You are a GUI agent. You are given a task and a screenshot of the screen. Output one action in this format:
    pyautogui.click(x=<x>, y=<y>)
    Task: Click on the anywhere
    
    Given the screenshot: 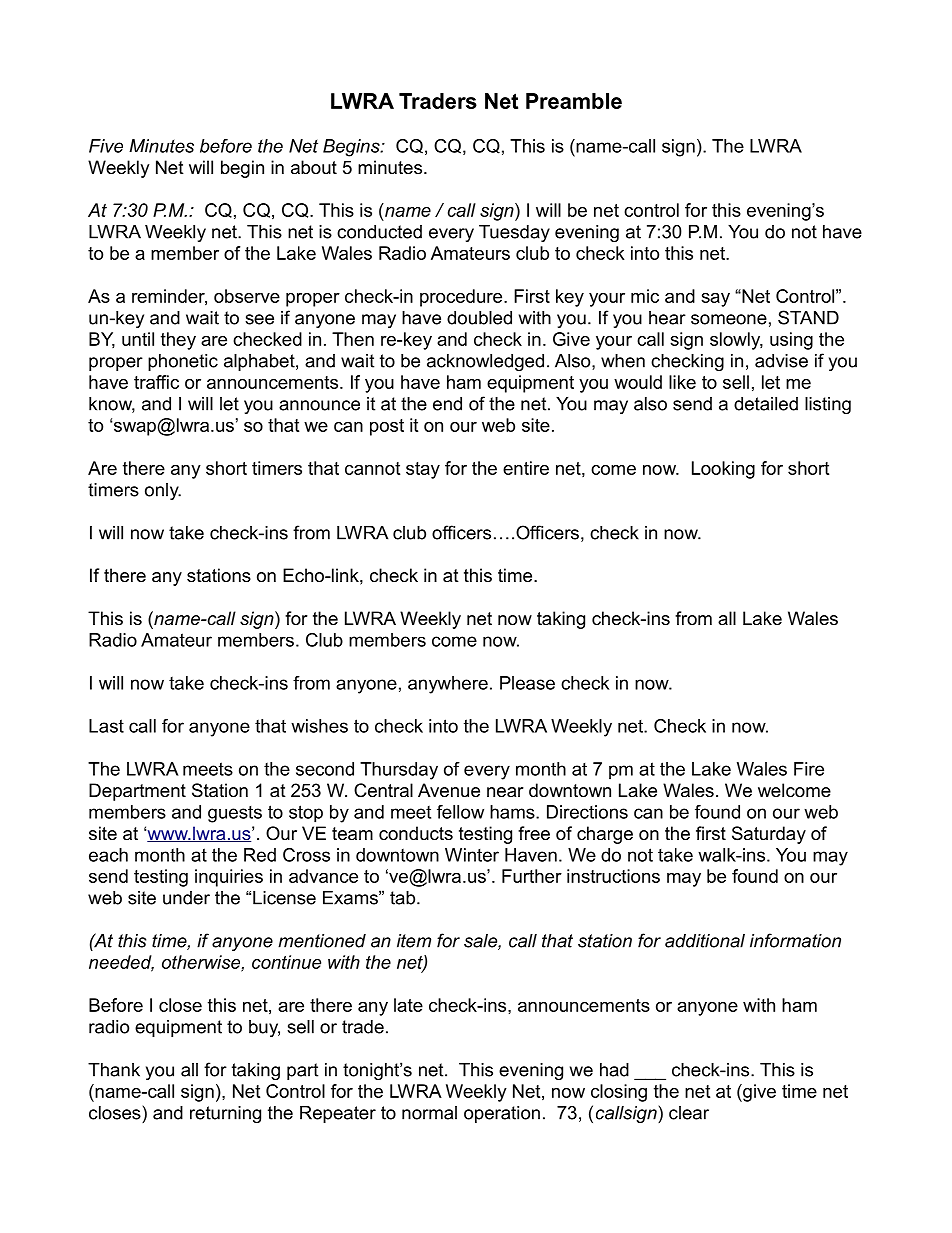 What is the action you would take?
    pyautogui.click(x=448, y=685)
